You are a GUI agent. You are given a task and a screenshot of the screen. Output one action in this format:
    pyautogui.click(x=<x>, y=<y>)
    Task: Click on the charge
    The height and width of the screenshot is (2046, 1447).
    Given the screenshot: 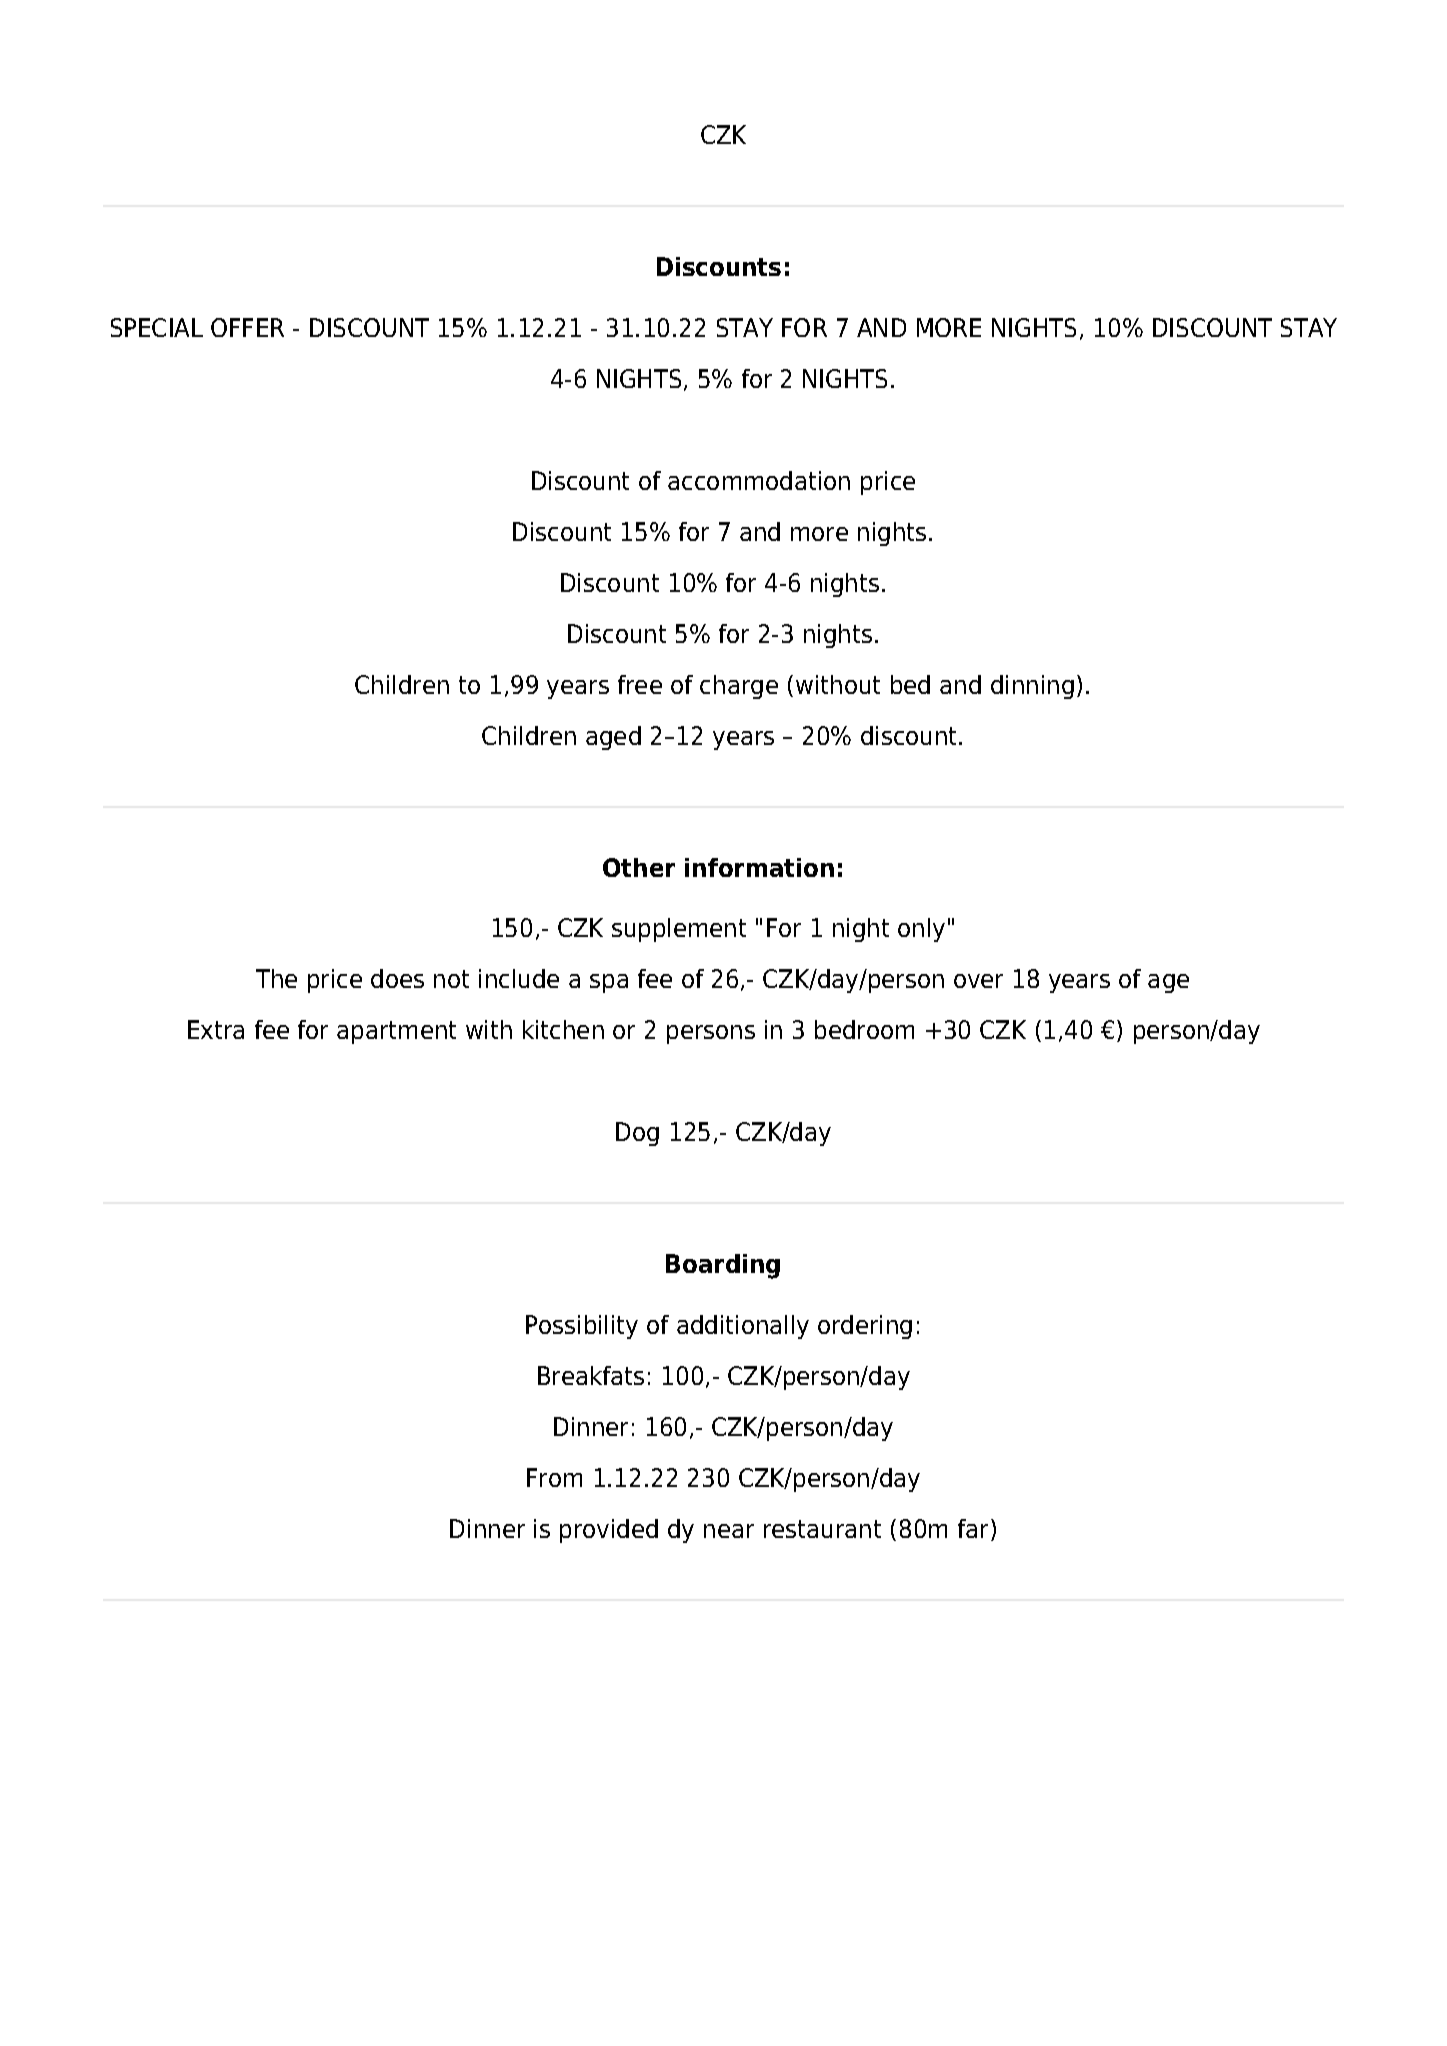 What is the action you would take?
    pyautogui.click(x=739, y=687)
